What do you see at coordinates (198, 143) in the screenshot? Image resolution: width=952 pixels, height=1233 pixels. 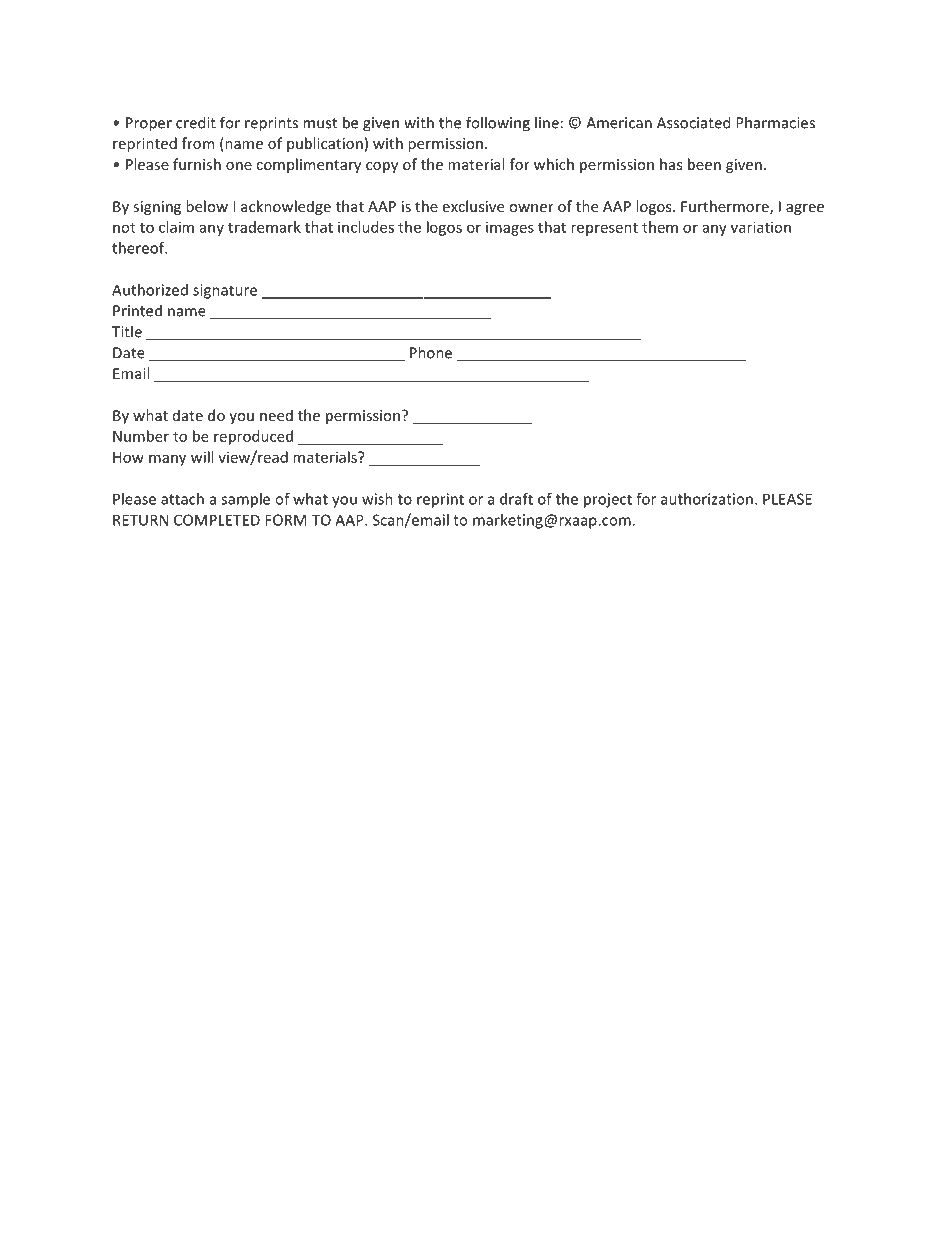 I see `from` at bounding box center [198, 143].
